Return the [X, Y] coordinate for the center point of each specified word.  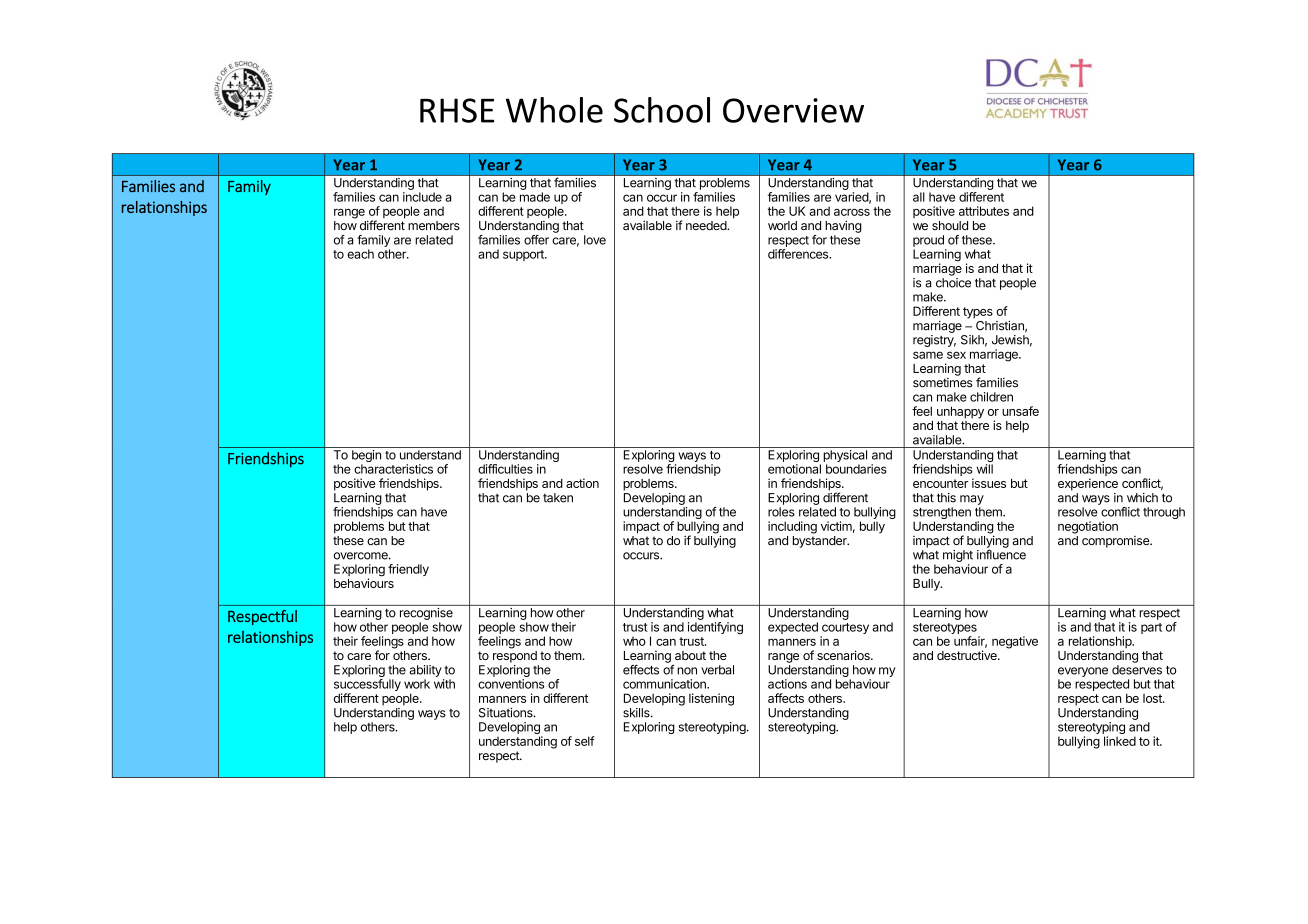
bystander [821, 542]
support [524, 255]
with [444, 684]
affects [786, 698]
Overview [793, 110]
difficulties [505, 469]
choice [953, 283]
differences [799, 254]
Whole [554, 110]
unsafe [1020, 411]
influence [1001, 554]
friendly [408, 570]
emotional [794, 469]
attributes [984, 211]
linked [1120, 741]
